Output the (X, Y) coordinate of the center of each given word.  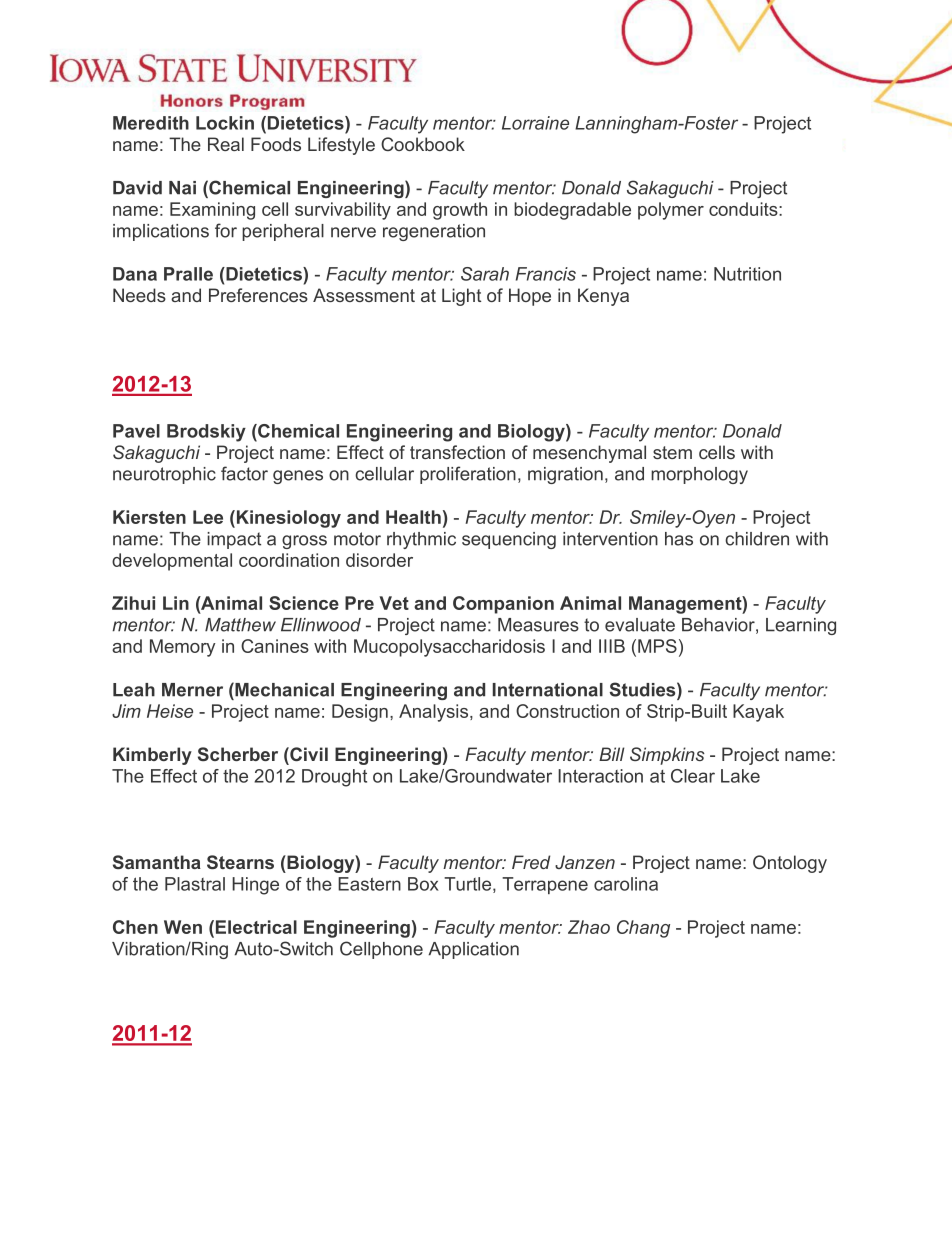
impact (234, 540)
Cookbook (423, 144)
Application (473, 950)
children (757, 539)
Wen (183, 927)
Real (226, 144)
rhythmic (421, 540)
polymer (671, 211)
